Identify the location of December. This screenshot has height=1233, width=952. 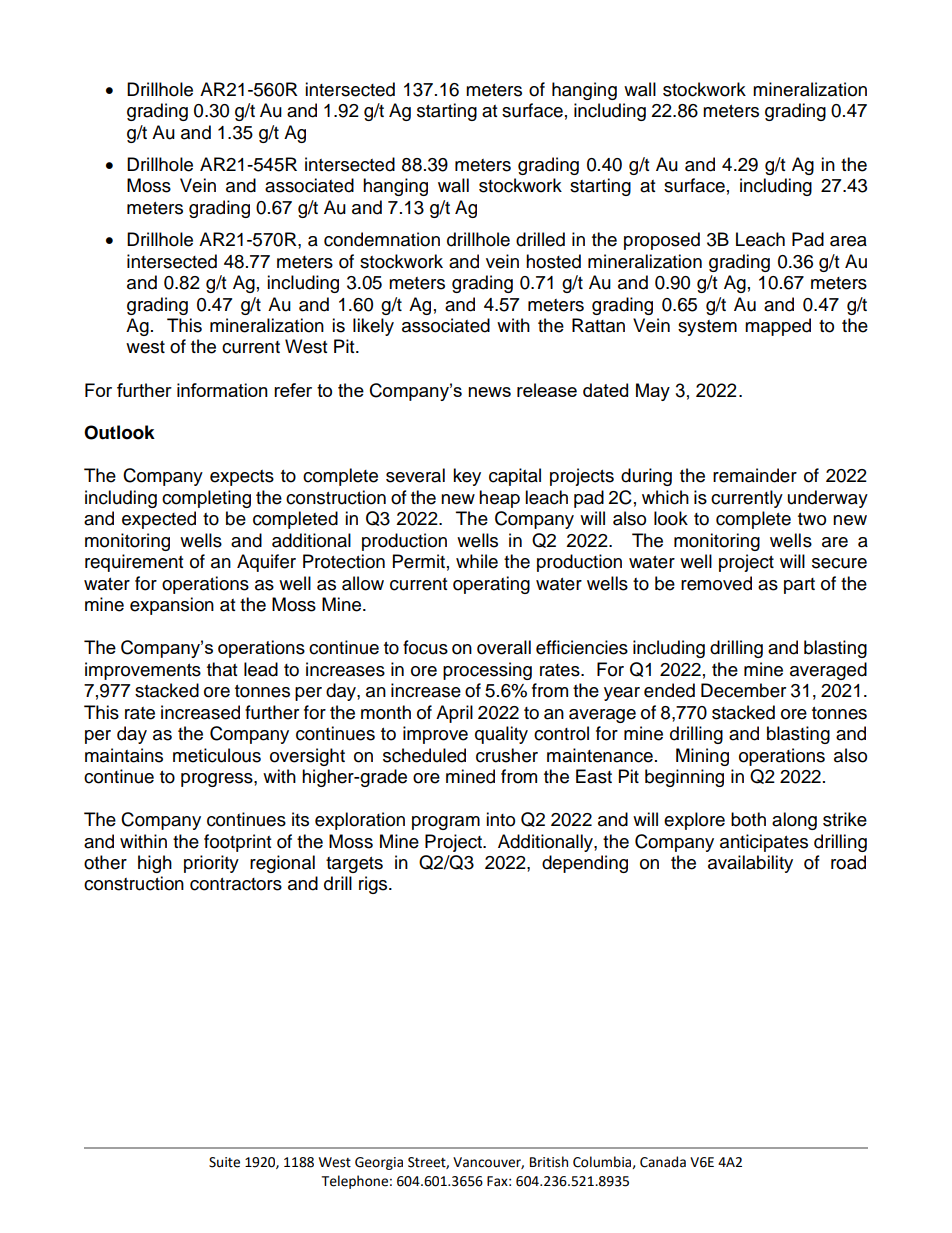
(743, 690).
